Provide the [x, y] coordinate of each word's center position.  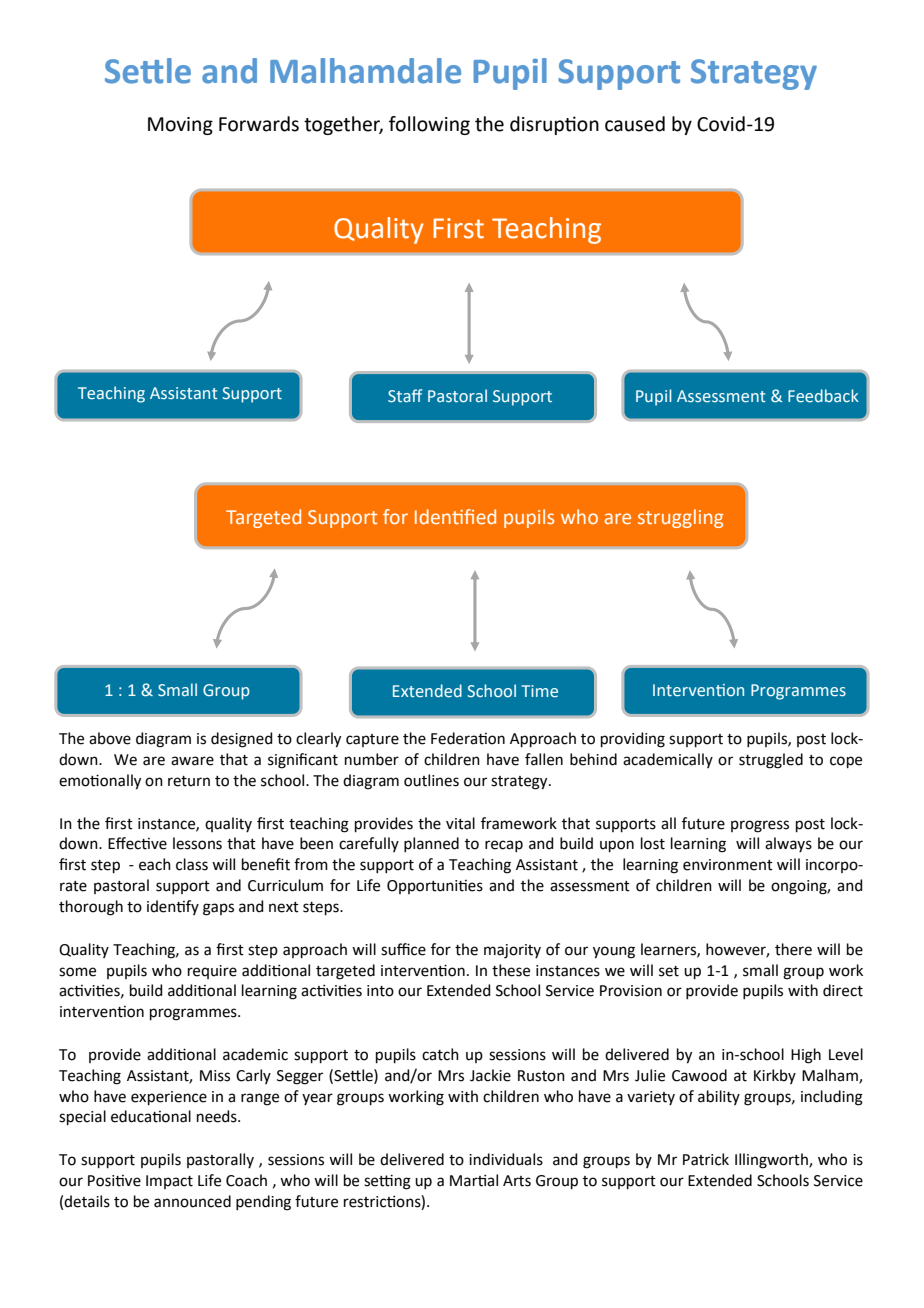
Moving [180, 126]
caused [635, 124]
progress [760, 826]
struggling [680, 518]
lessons [197, 843]
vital [460, 823]
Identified [455, 516]
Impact [169, 1182]
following [429, 125]
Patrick [706, 1159]
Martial [474, 1180]
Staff [405, 395]
